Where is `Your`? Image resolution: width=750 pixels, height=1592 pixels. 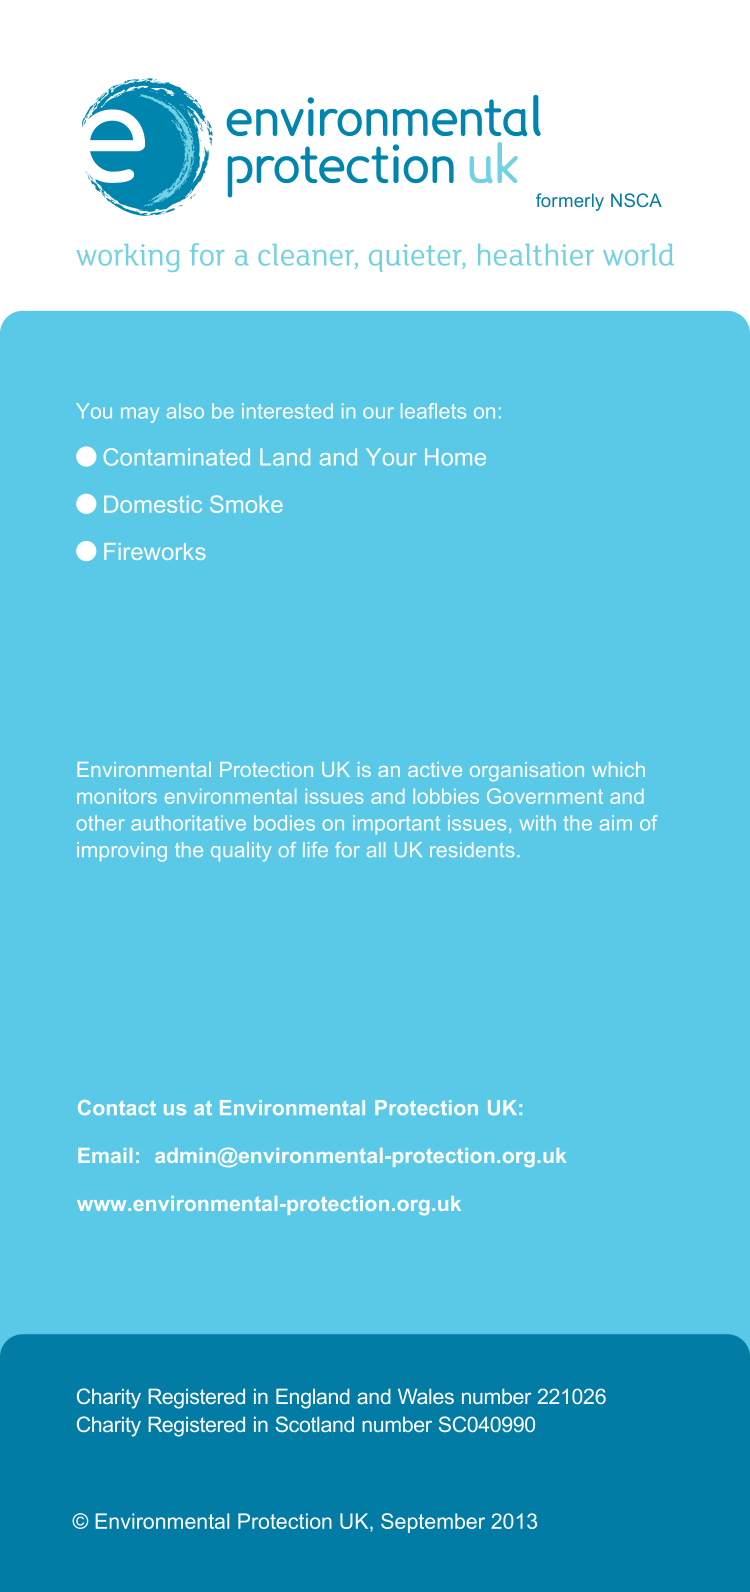
Your is located at coordinates (391, 457).
